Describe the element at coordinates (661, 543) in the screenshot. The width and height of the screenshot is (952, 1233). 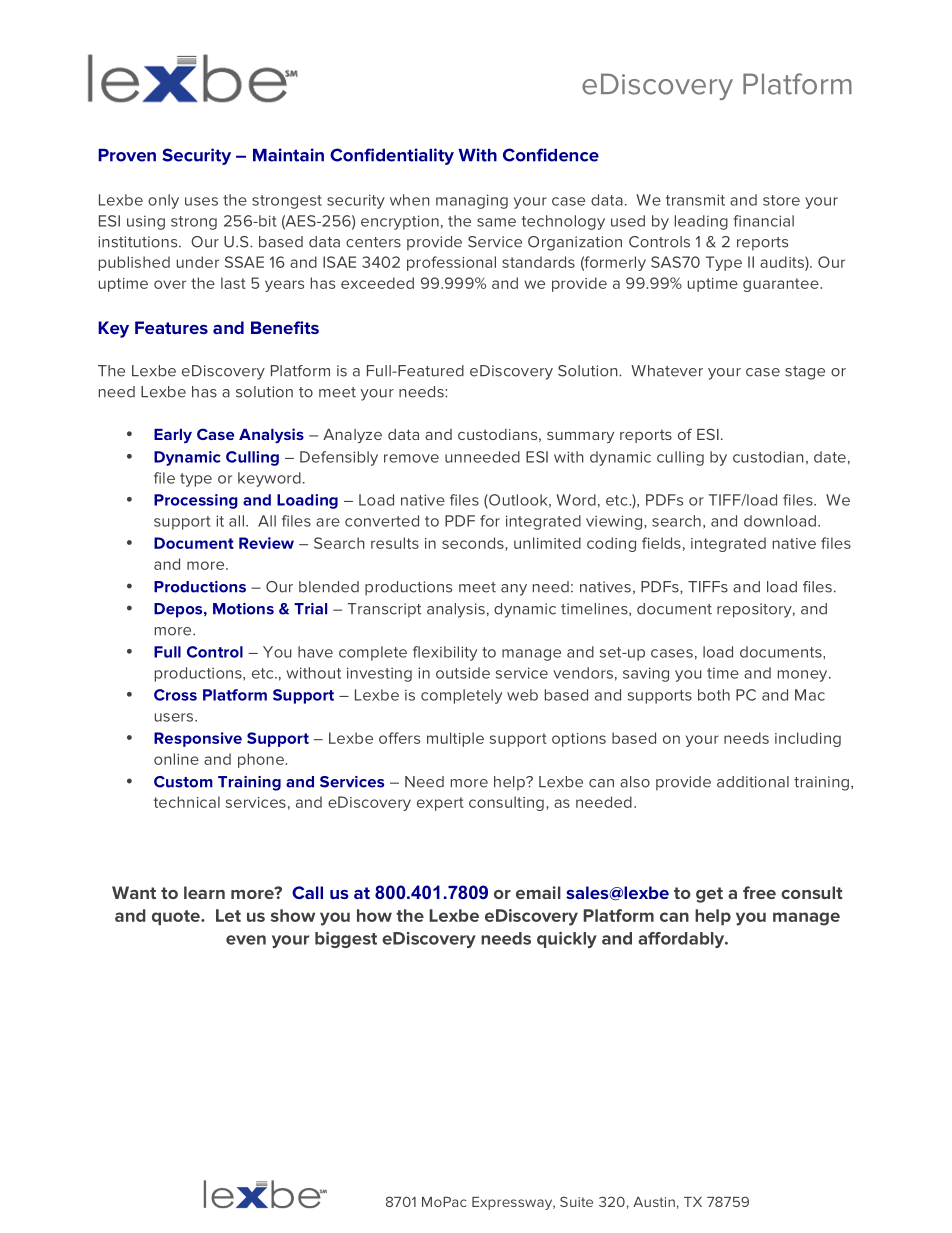
I see `fields` at that location.
